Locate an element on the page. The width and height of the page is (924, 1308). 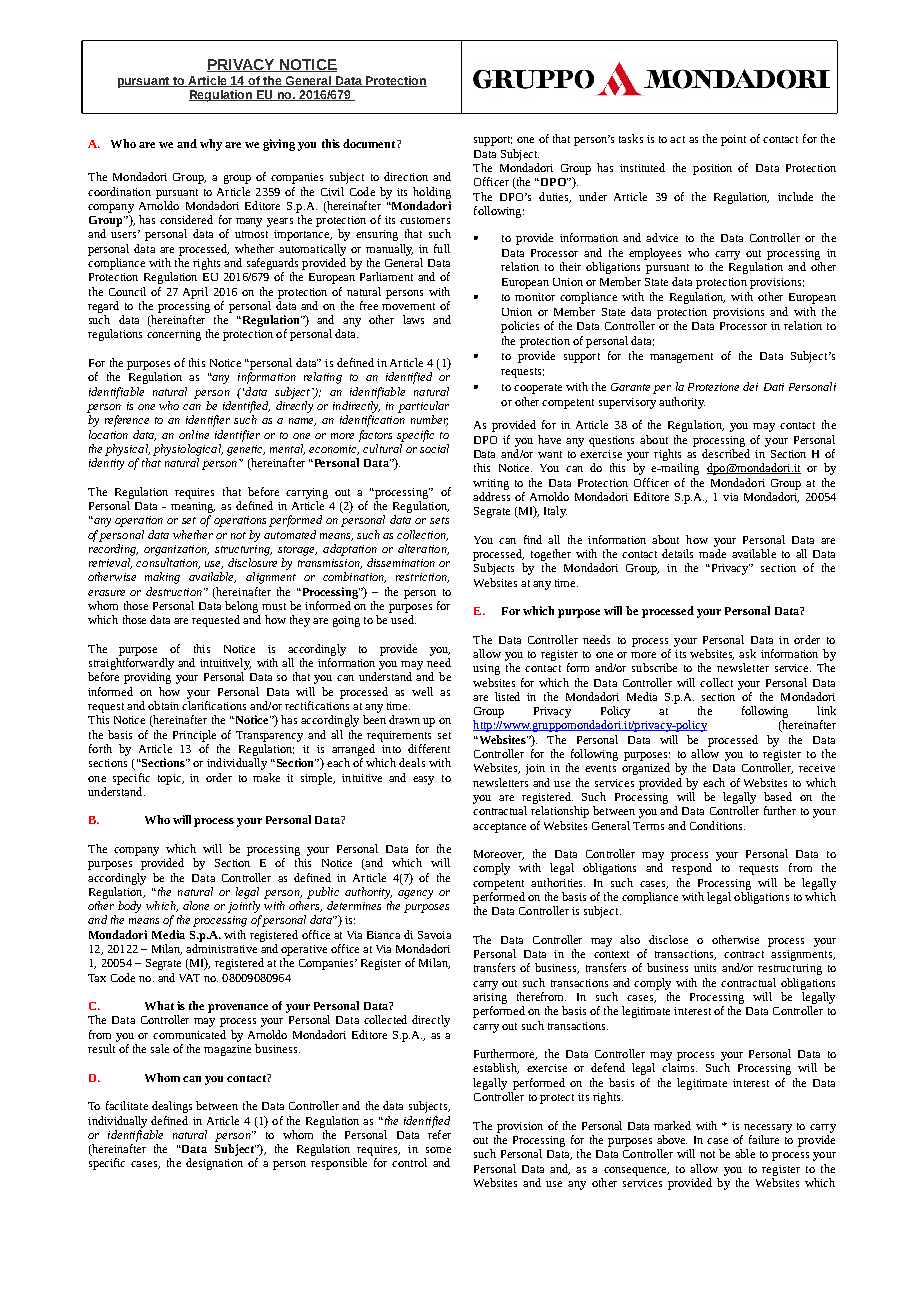
position is located at coordinates (712, 169).
